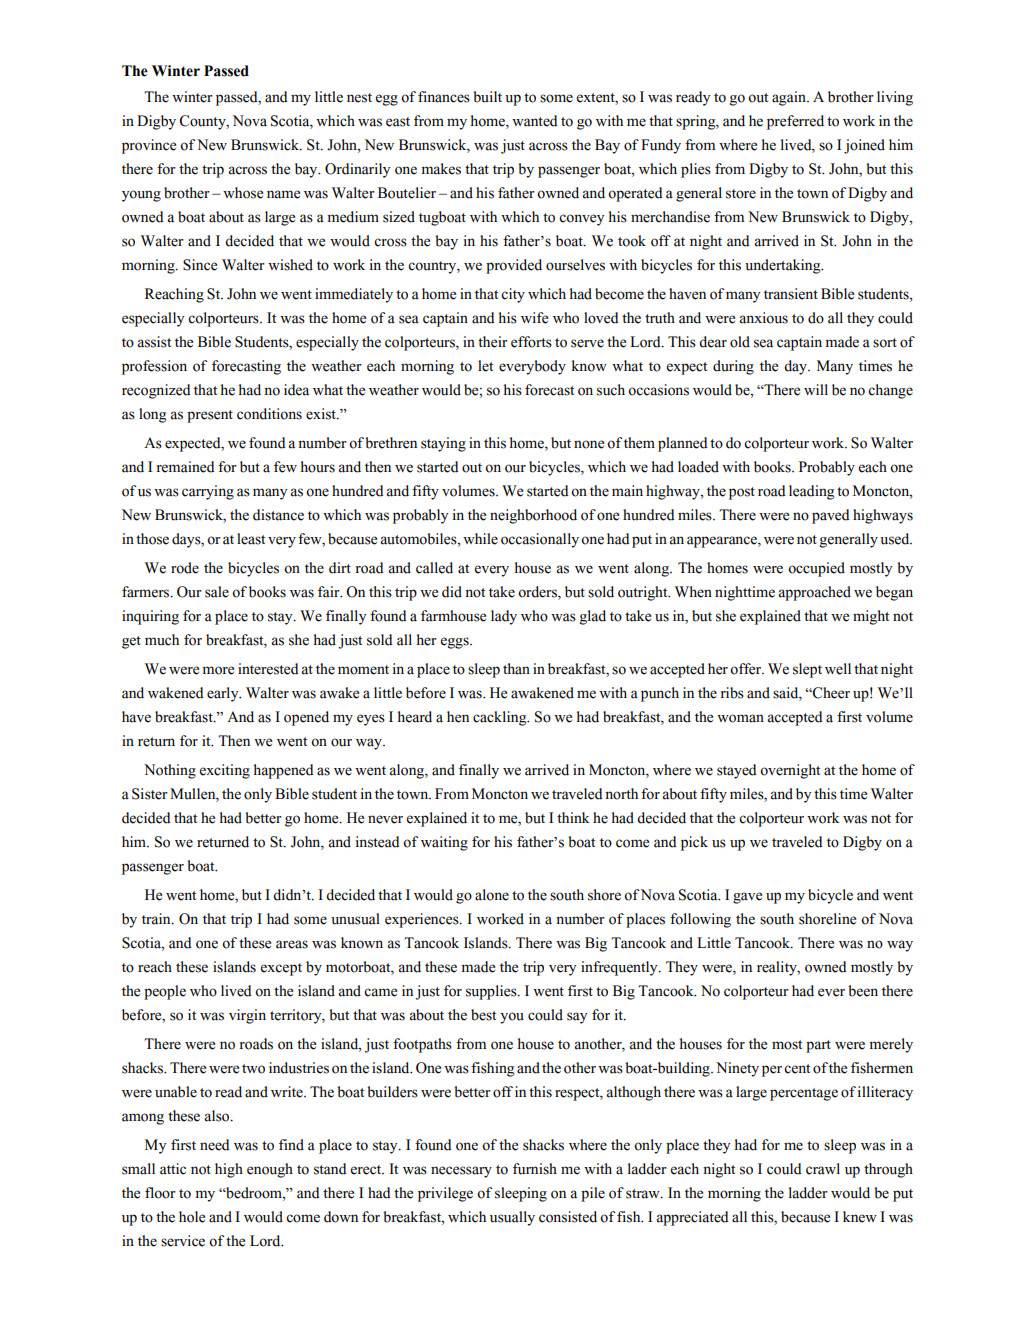  What do you see at coordinates (192, 1217) in the page?
I see `hole` at bounding box center [192, 1217].
